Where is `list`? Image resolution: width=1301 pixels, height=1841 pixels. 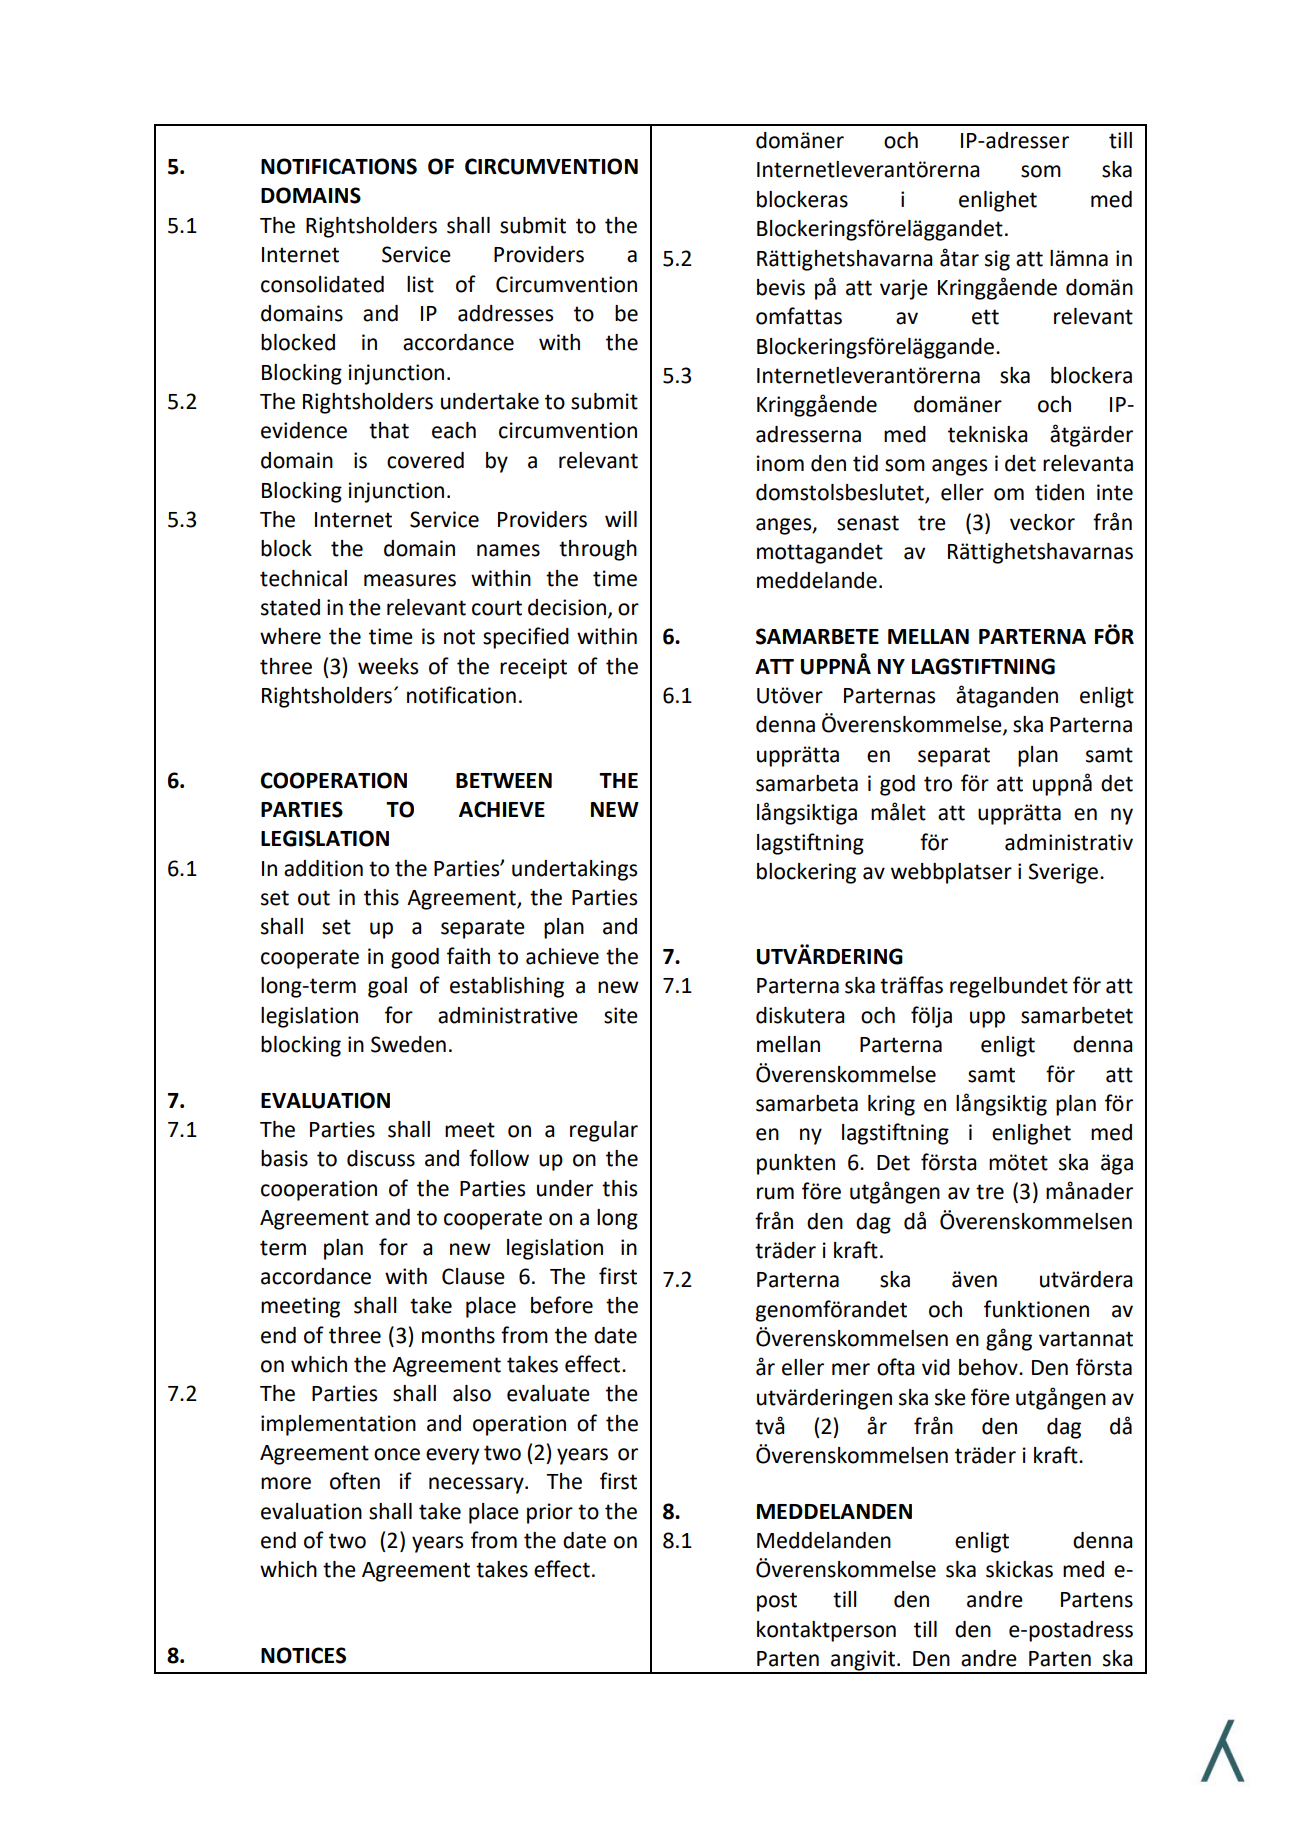 list is located at coordinates (420, 284).
